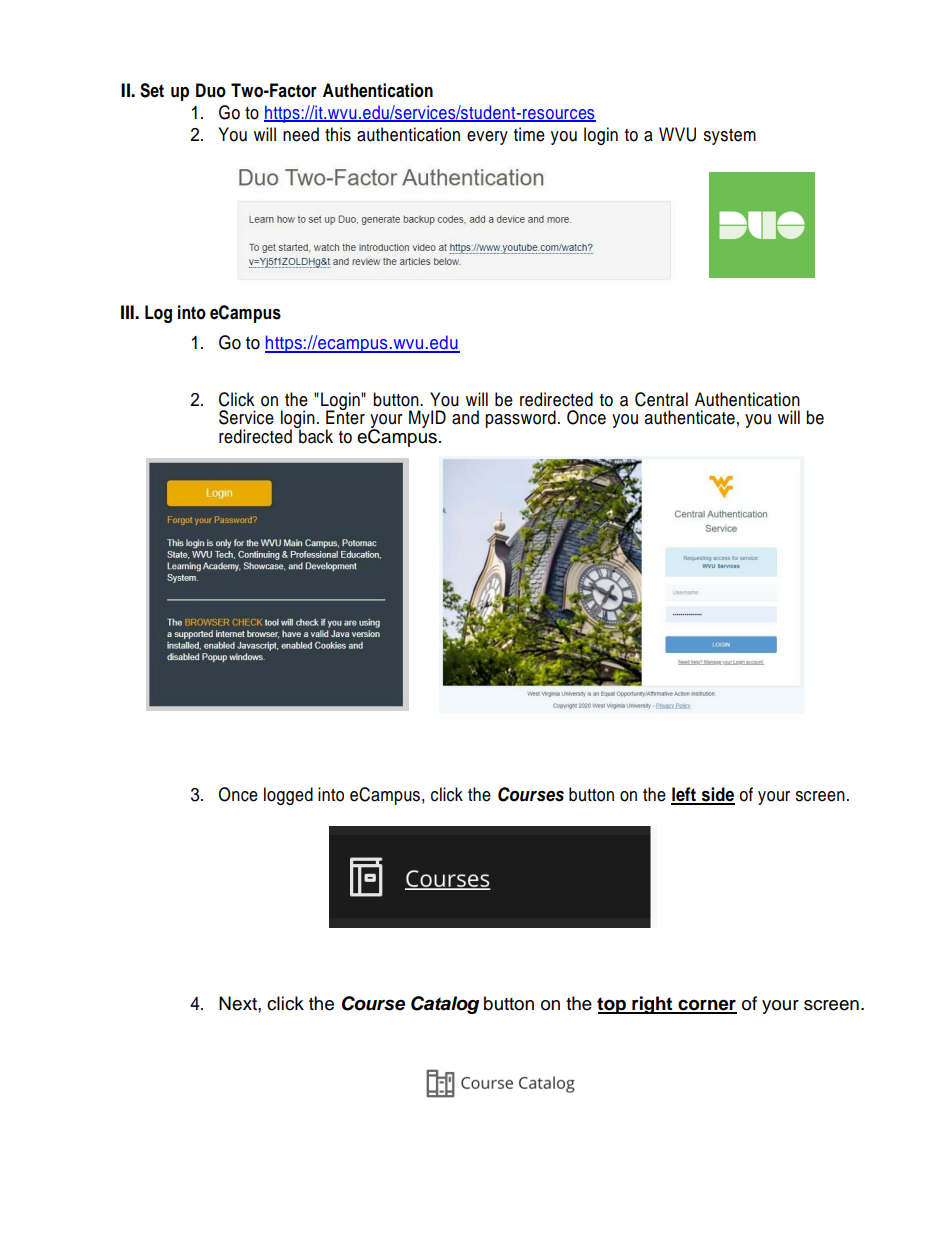 Image resolution: width=952 pixels, height=1233 pixels. What do you see at coordinates (345, 416) in the screenshot?
I see `Enter` at bounding box center [345, 416].
